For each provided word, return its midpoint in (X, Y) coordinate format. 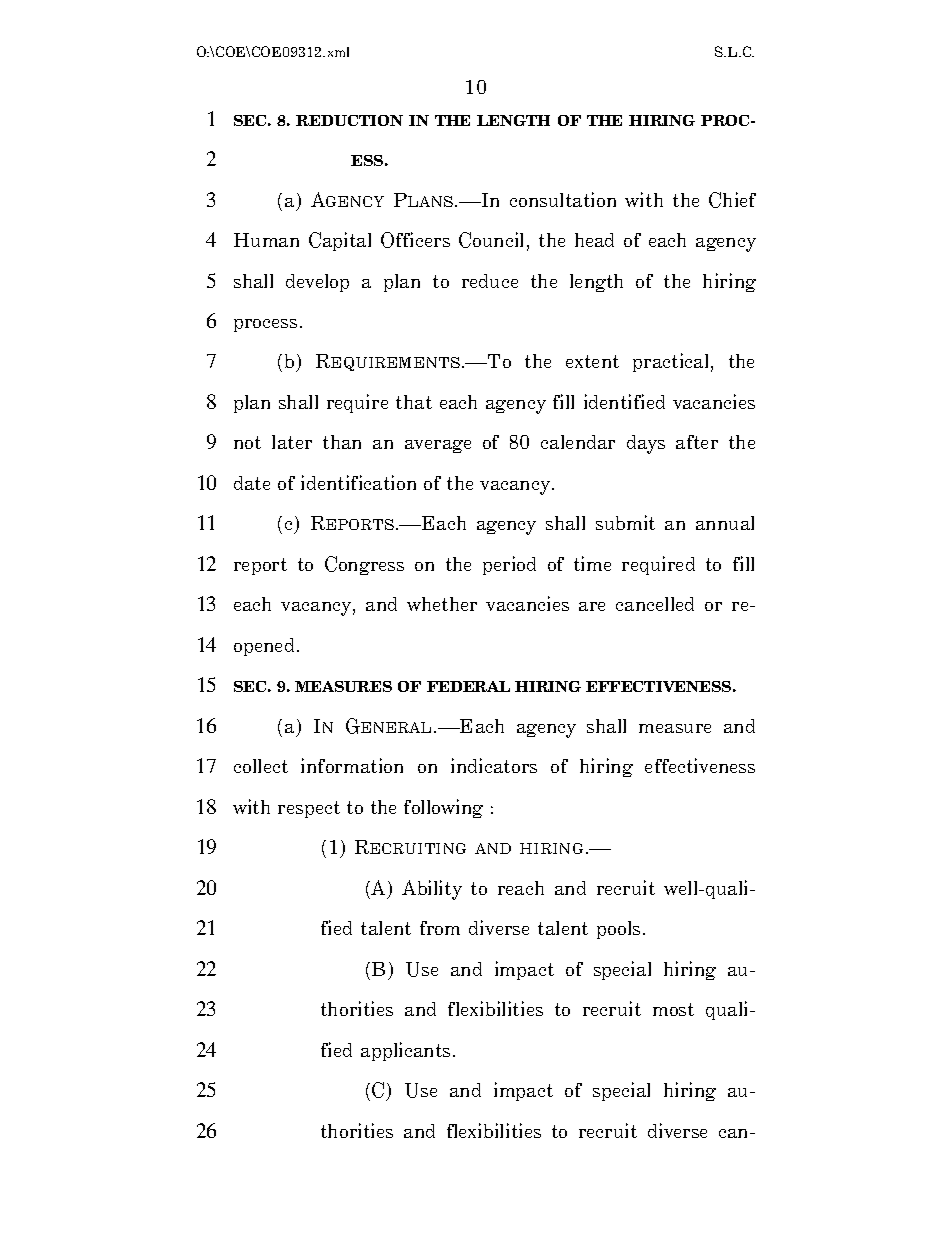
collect (261, 766)
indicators (494, 765)
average (438, 446)
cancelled (655, 604)
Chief (732, 200)
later (292, 442)
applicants (405, 1051)
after (697, 442)
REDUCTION (349, 120)
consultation (563, 199)
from (440, 928)
